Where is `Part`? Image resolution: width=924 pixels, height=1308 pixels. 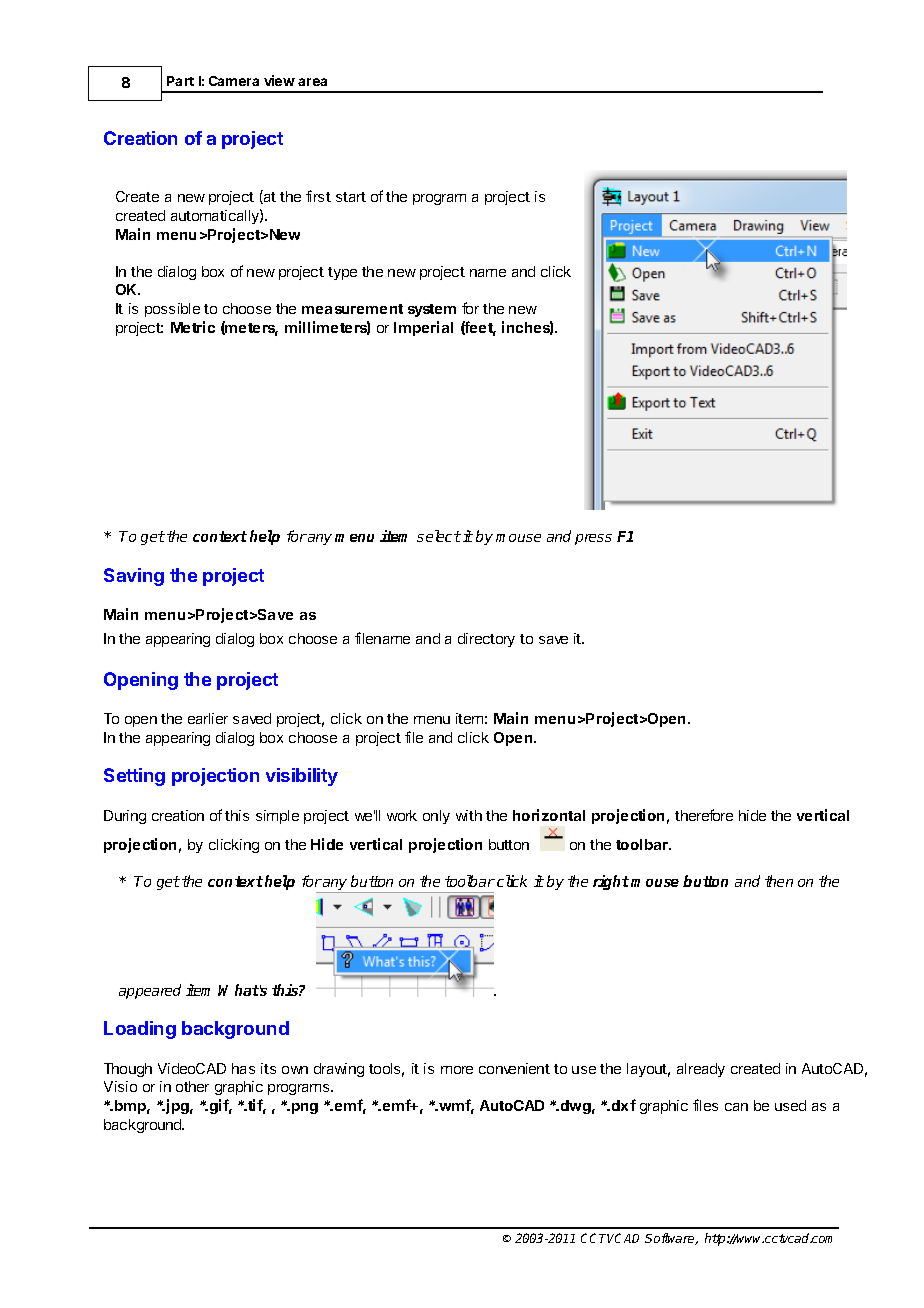 Part is located at coordinates (180, 81).
